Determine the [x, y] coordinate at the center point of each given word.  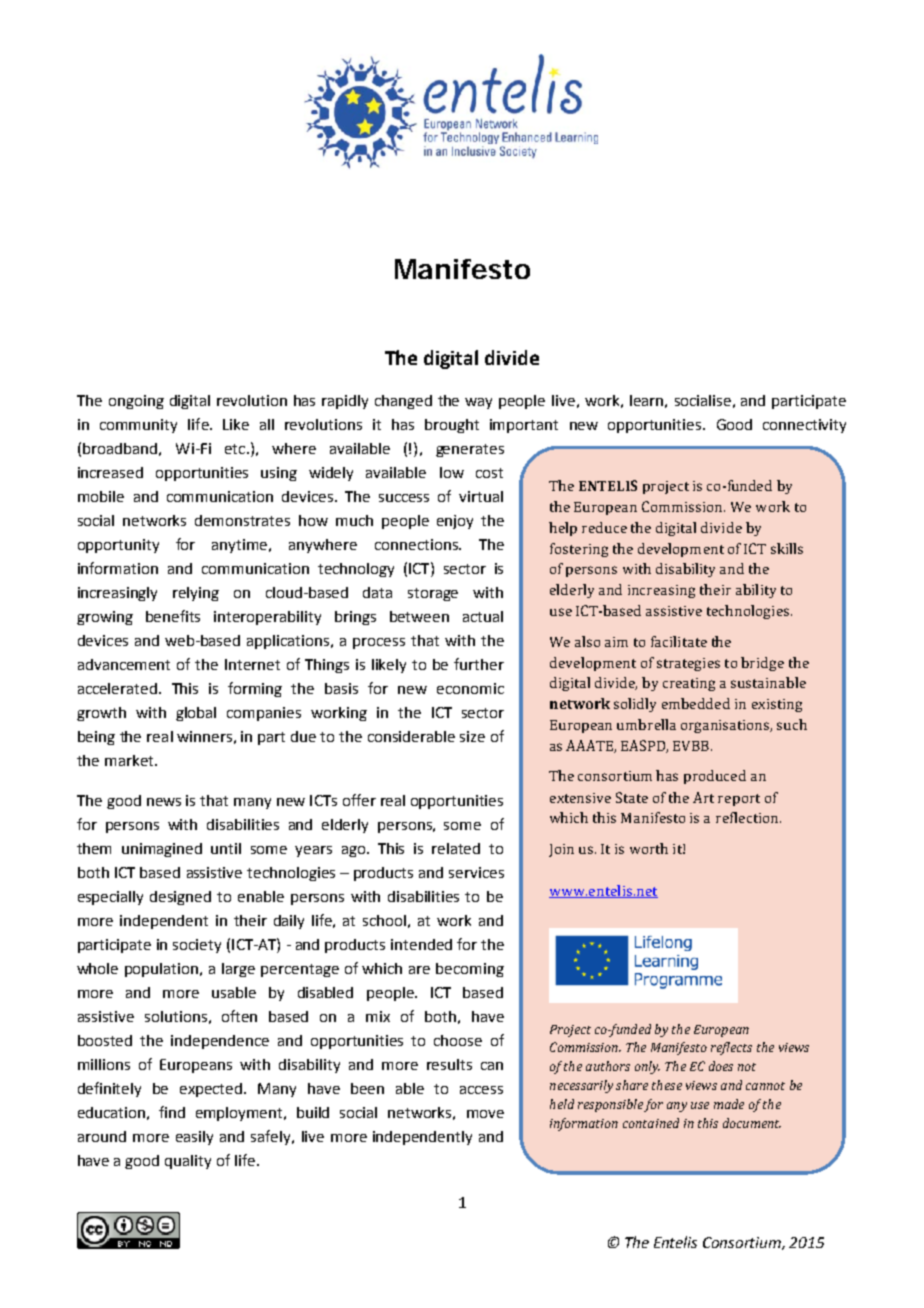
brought [452, 426]
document [752, 1123]
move [485, 1114]
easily [194, 1138]
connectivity [804, 426]
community [138, 426]
